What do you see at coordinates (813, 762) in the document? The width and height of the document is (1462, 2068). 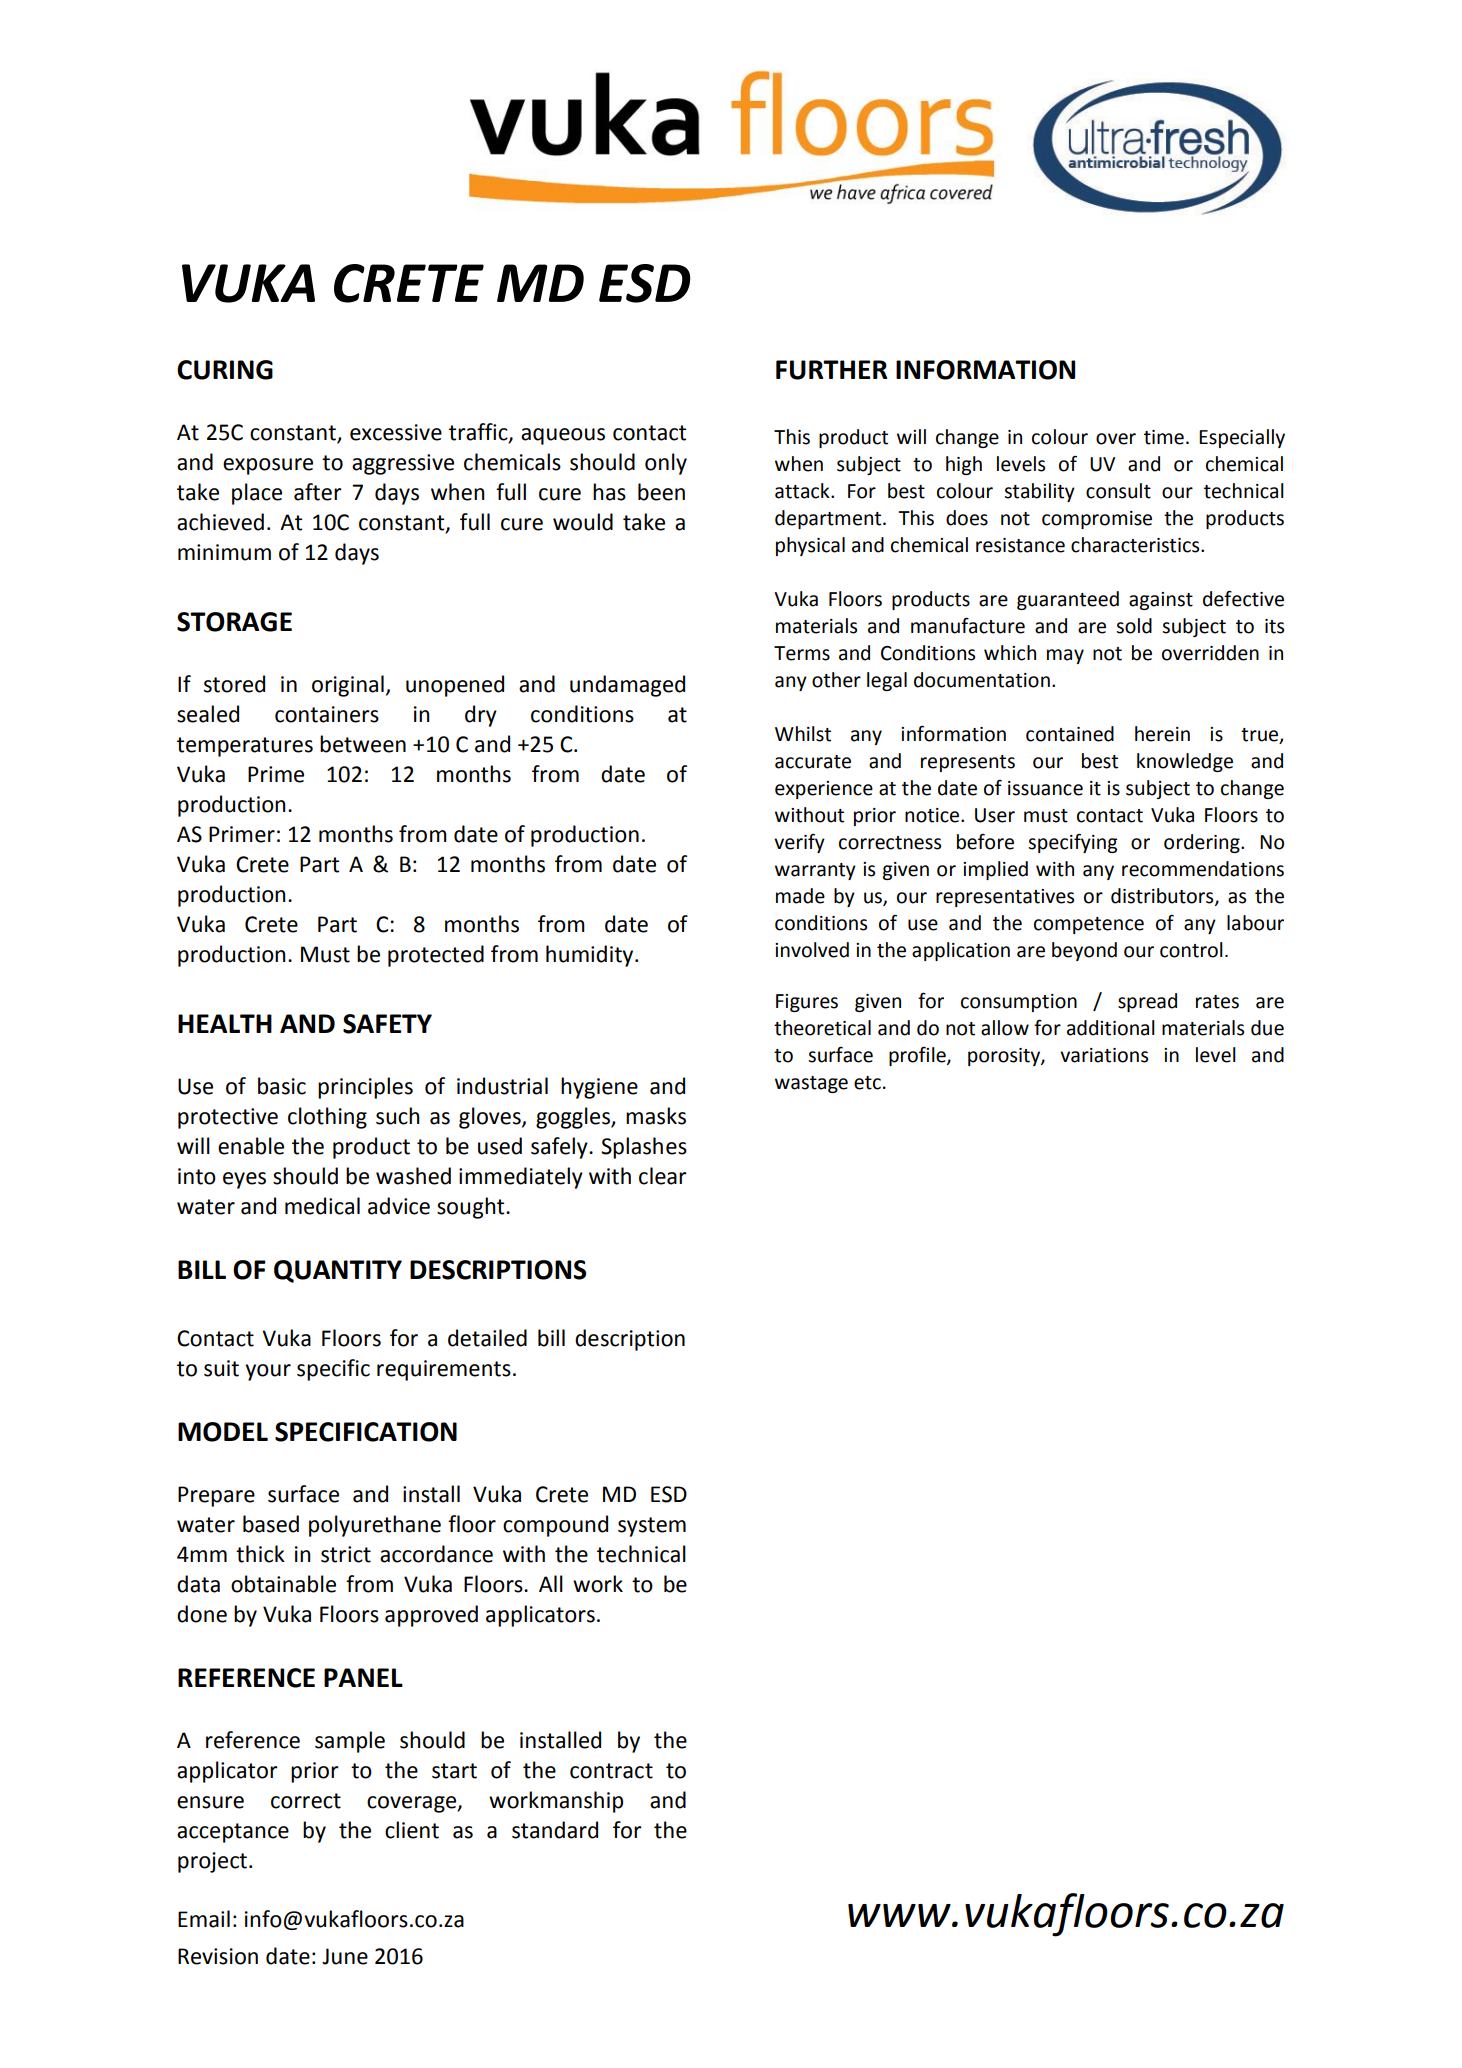 I see `accurate` at bounding box center [813, 762].
